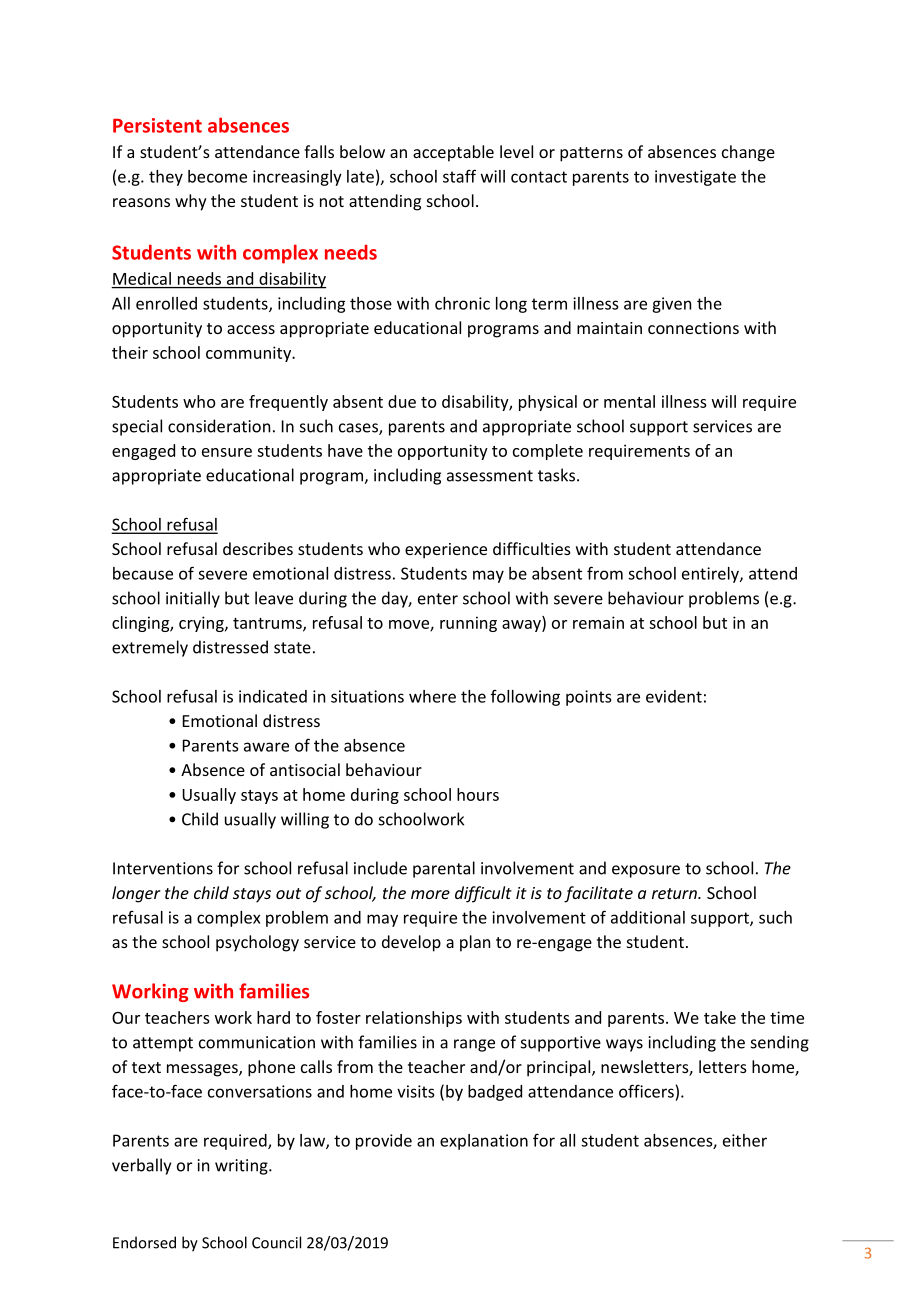 The image size is (924, 1308). Describe the element at coordinates (217, 176) in the image. I see `become` at that location.
